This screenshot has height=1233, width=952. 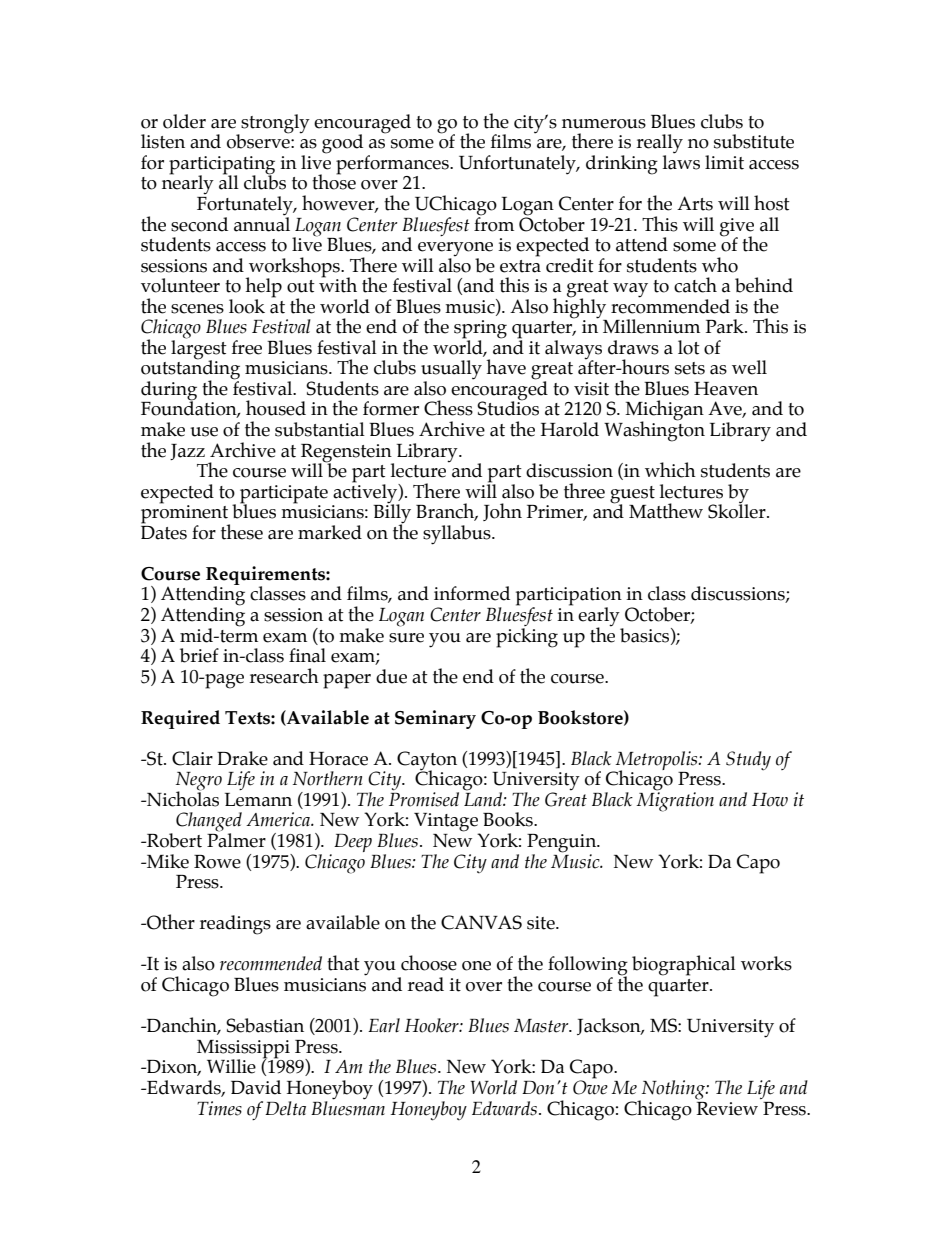 I want to click on David, so click(x=256, y=1087).
